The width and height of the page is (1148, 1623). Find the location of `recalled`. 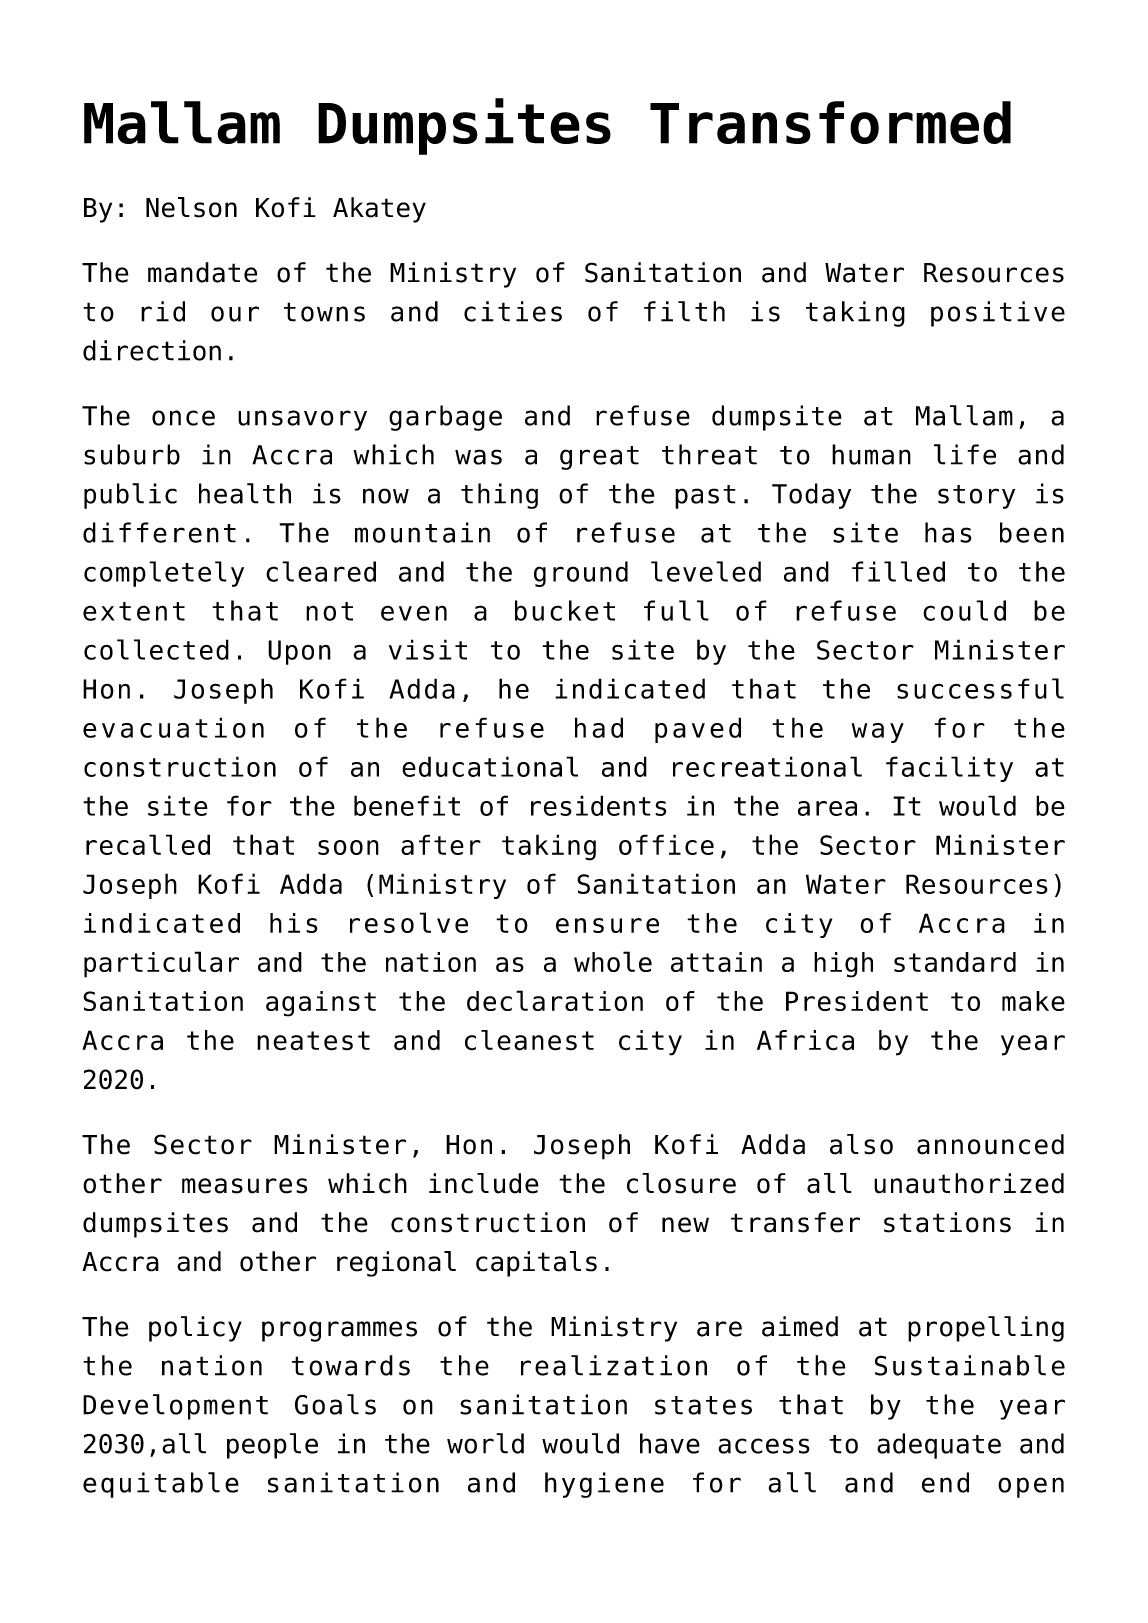

recalled is located at coordinates (148, 844).
